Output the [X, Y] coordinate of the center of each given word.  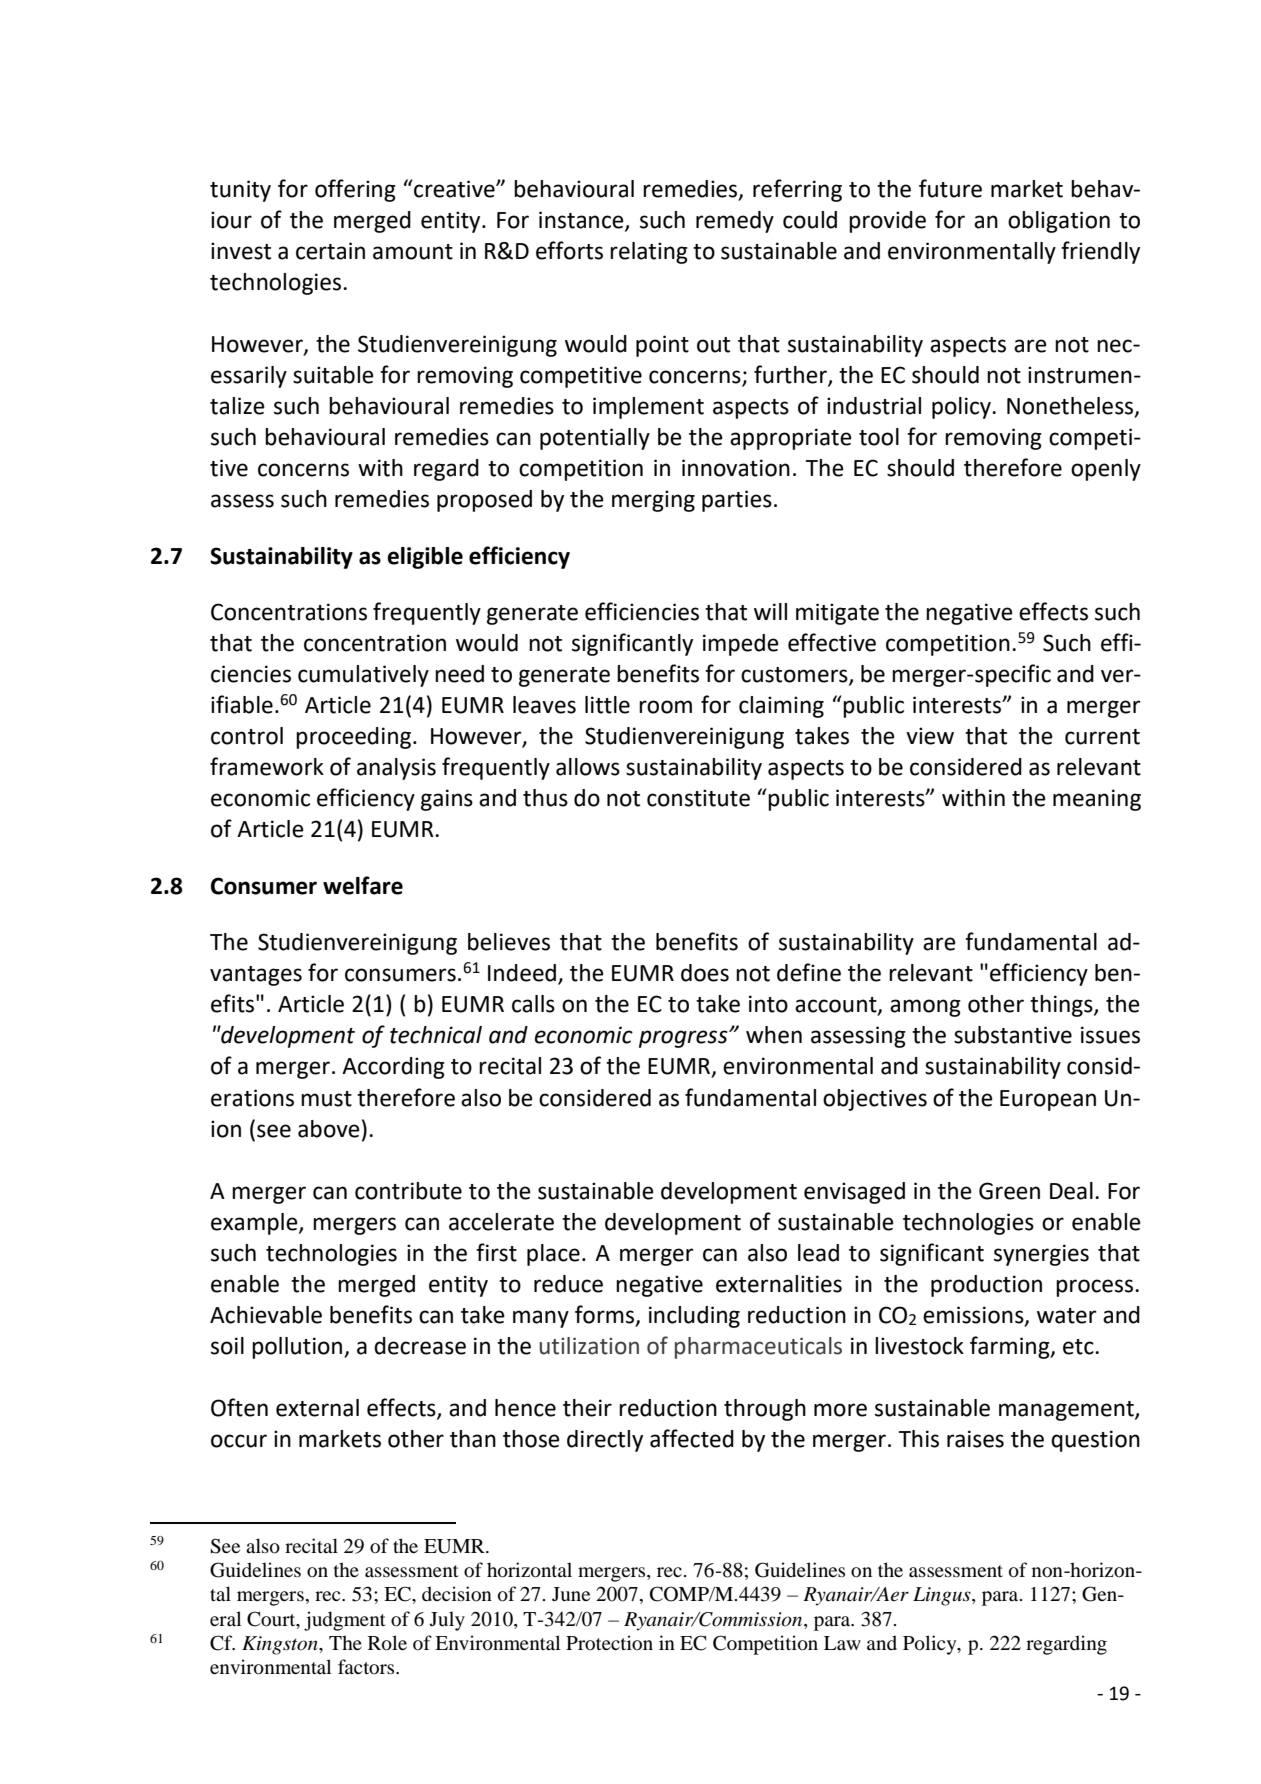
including [694, 1317]
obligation [1059, 222]
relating [649, 253]
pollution [298, 1348]
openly [1106, 470]
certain [330, 251]
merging [653, 501]
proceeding [355, 738]
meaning [1097, 800]
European [1048, 1100]
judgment [345, 1621]
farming [1011, 1347]
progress [684, 1039]
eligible [425, 558]
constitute [698, 798]
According [393, 1068]
